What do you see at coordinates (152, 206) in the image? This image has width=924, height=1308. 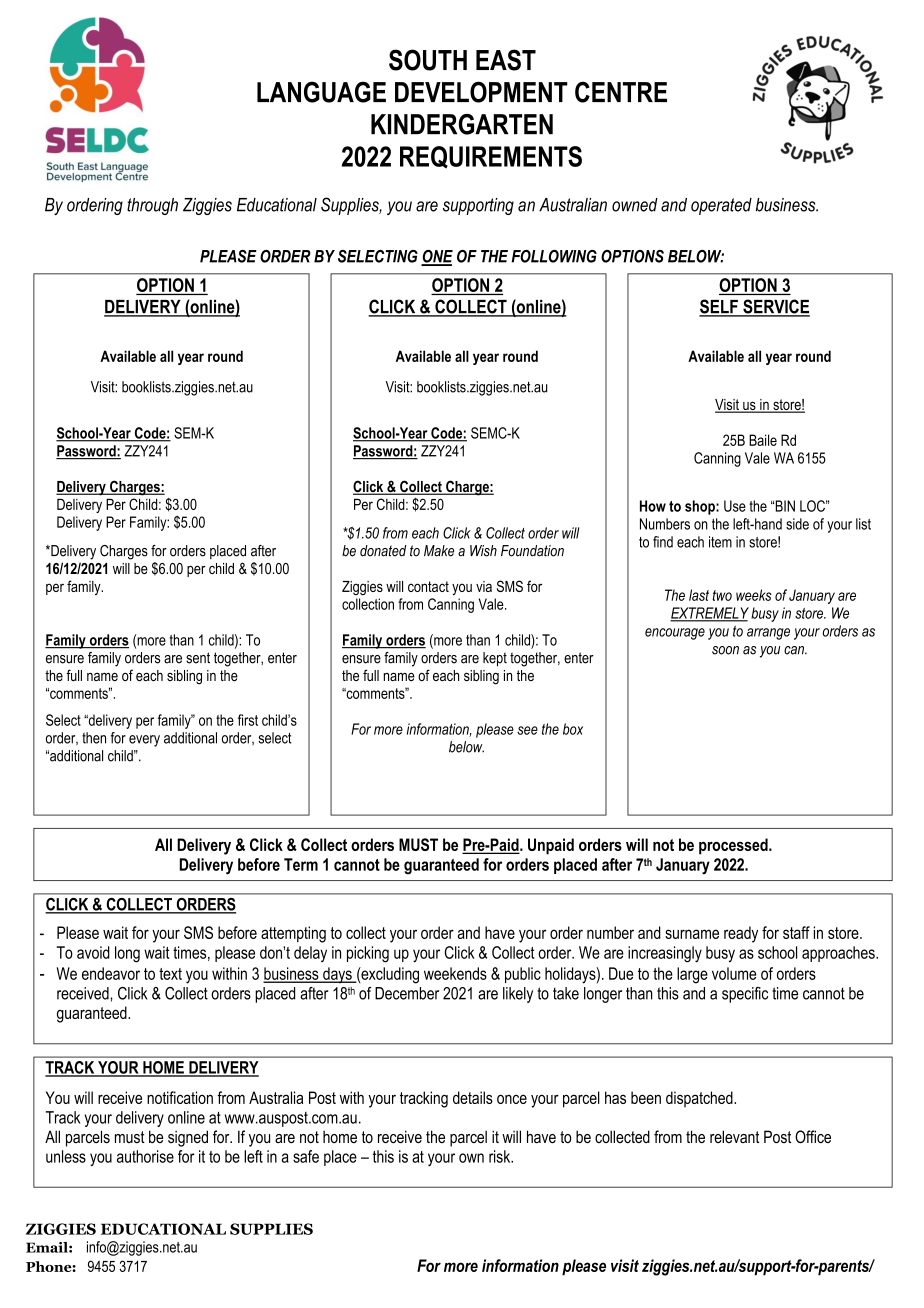 I see `through` at bounding box center [152, 206].
